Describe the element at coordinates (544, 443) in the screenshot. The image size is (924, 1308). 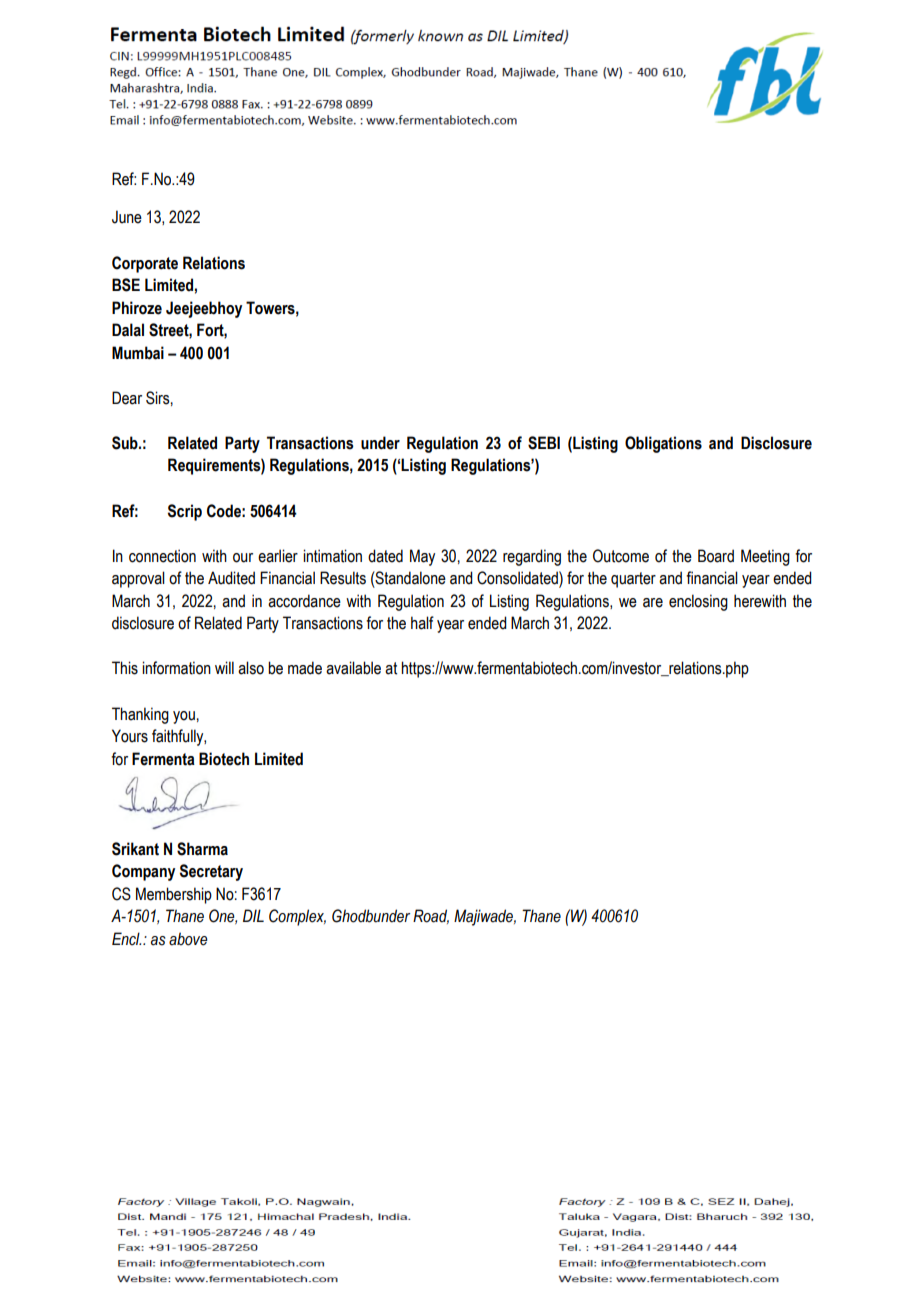
I see `SEBI` at that location.
